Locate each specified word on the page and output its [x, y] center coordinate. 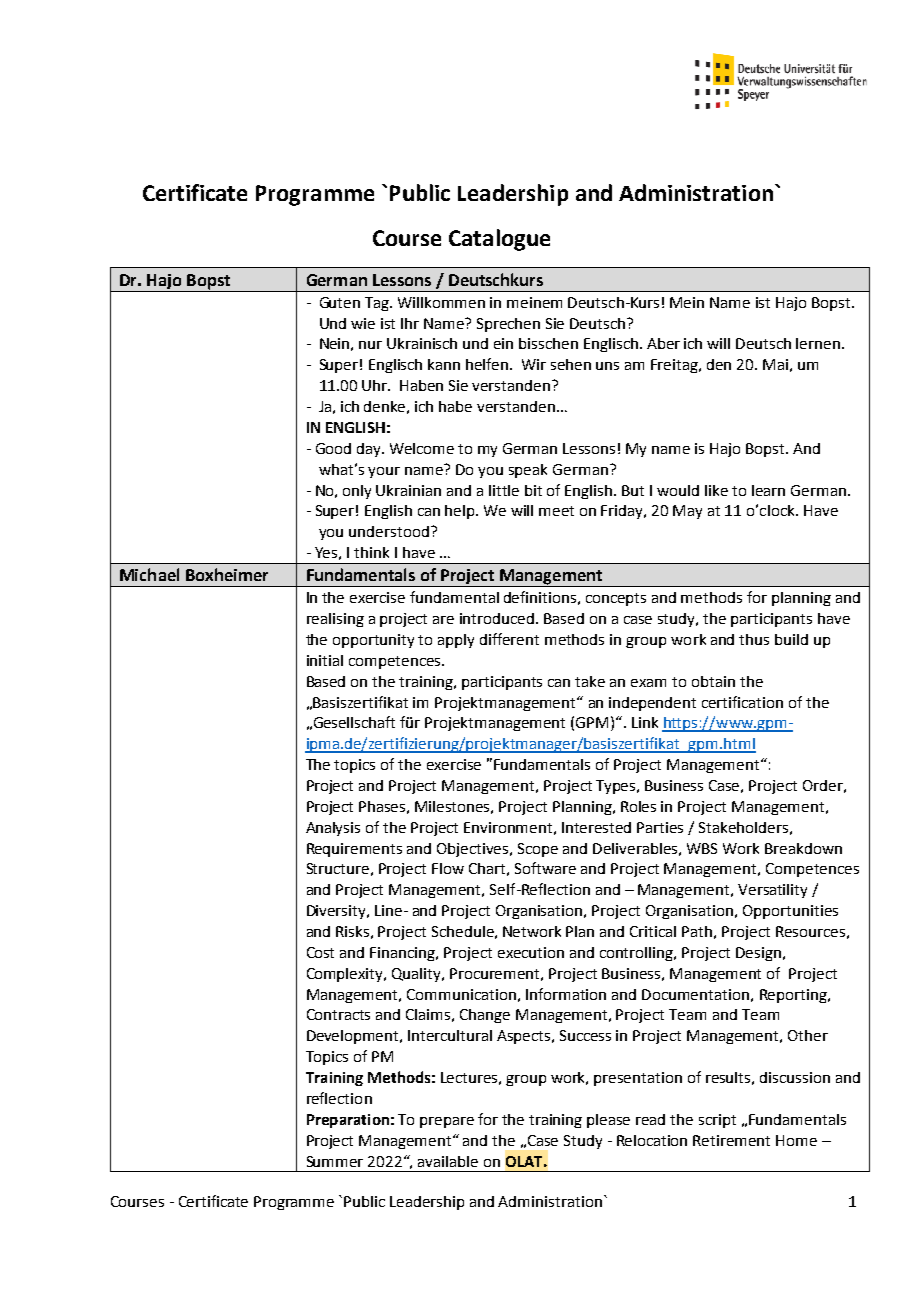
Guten [340, 302]
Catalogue [499, 240]
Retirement [731, 1140]
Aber [663, 343]
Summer [335, 1161]
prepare [447, 1122]
